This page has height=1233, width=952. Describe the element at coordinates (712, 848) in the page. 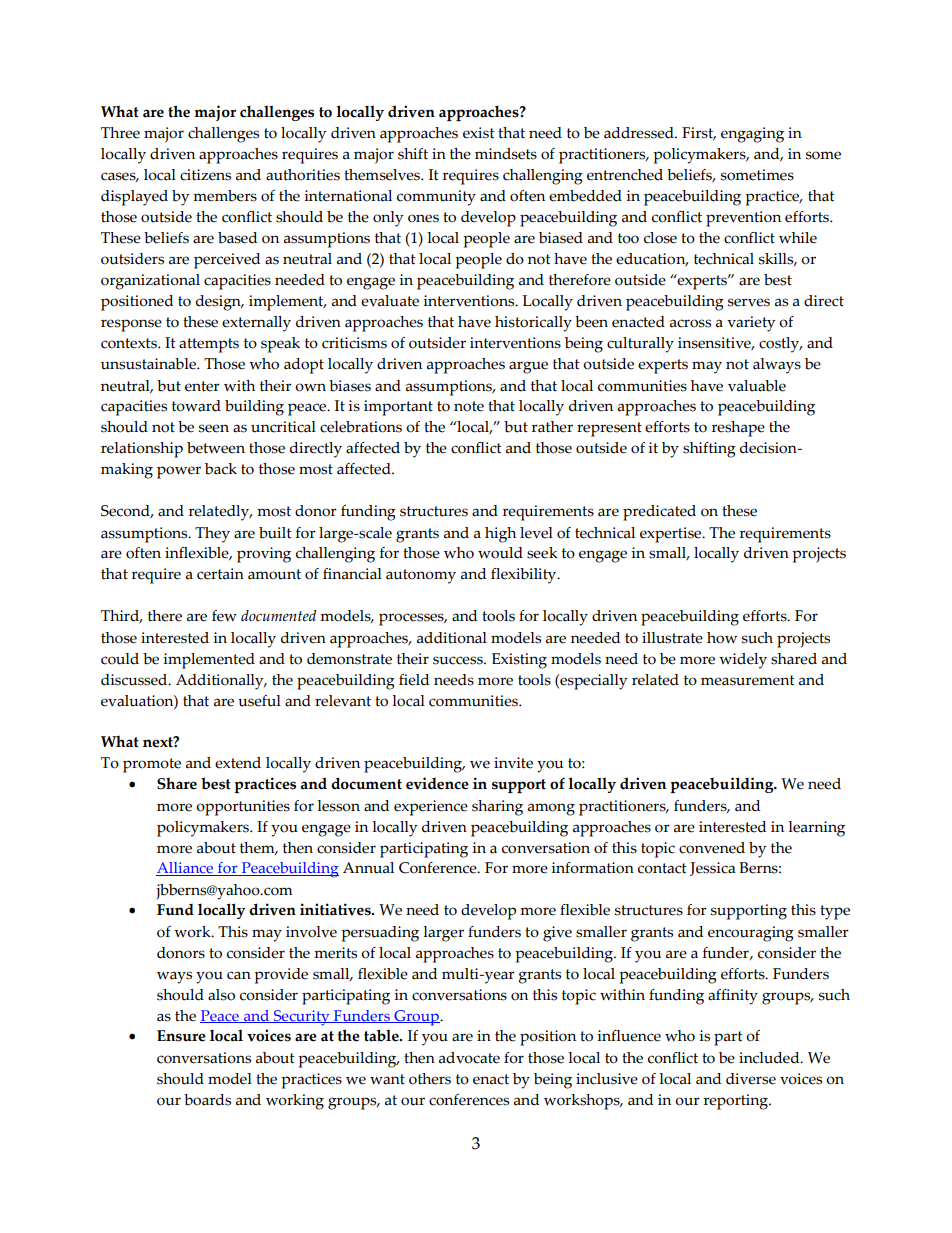

I see `convened` at that location.
